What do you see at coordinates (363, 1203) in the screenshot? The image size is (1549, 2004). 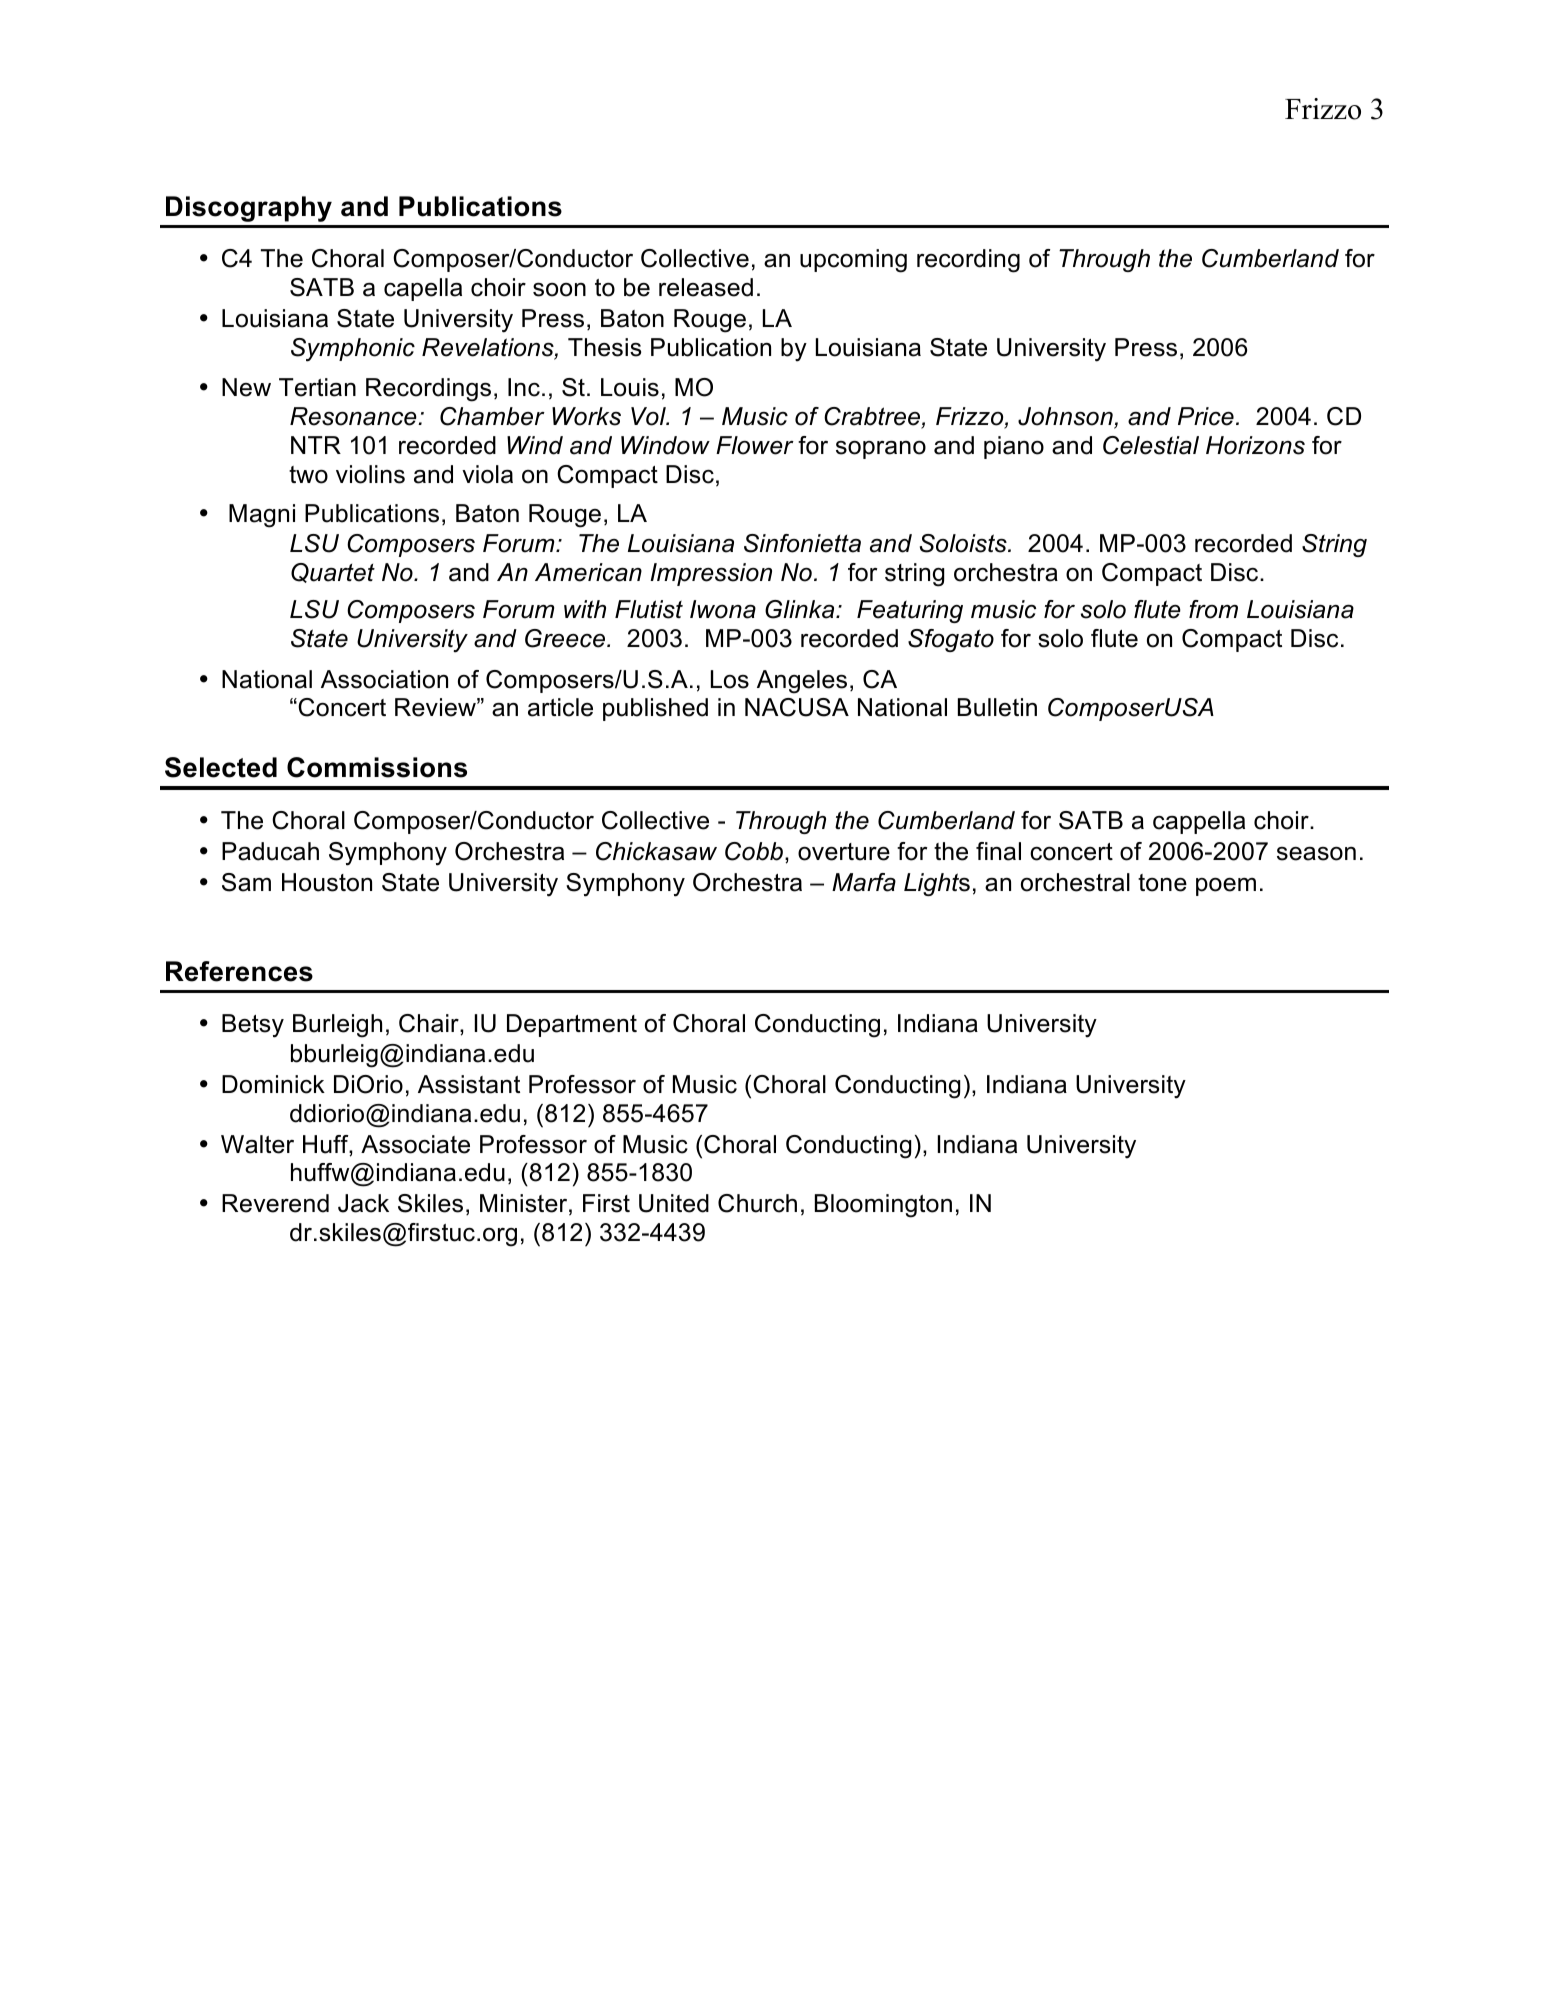 I see `Jack` at bounding box center [363, 1203].
